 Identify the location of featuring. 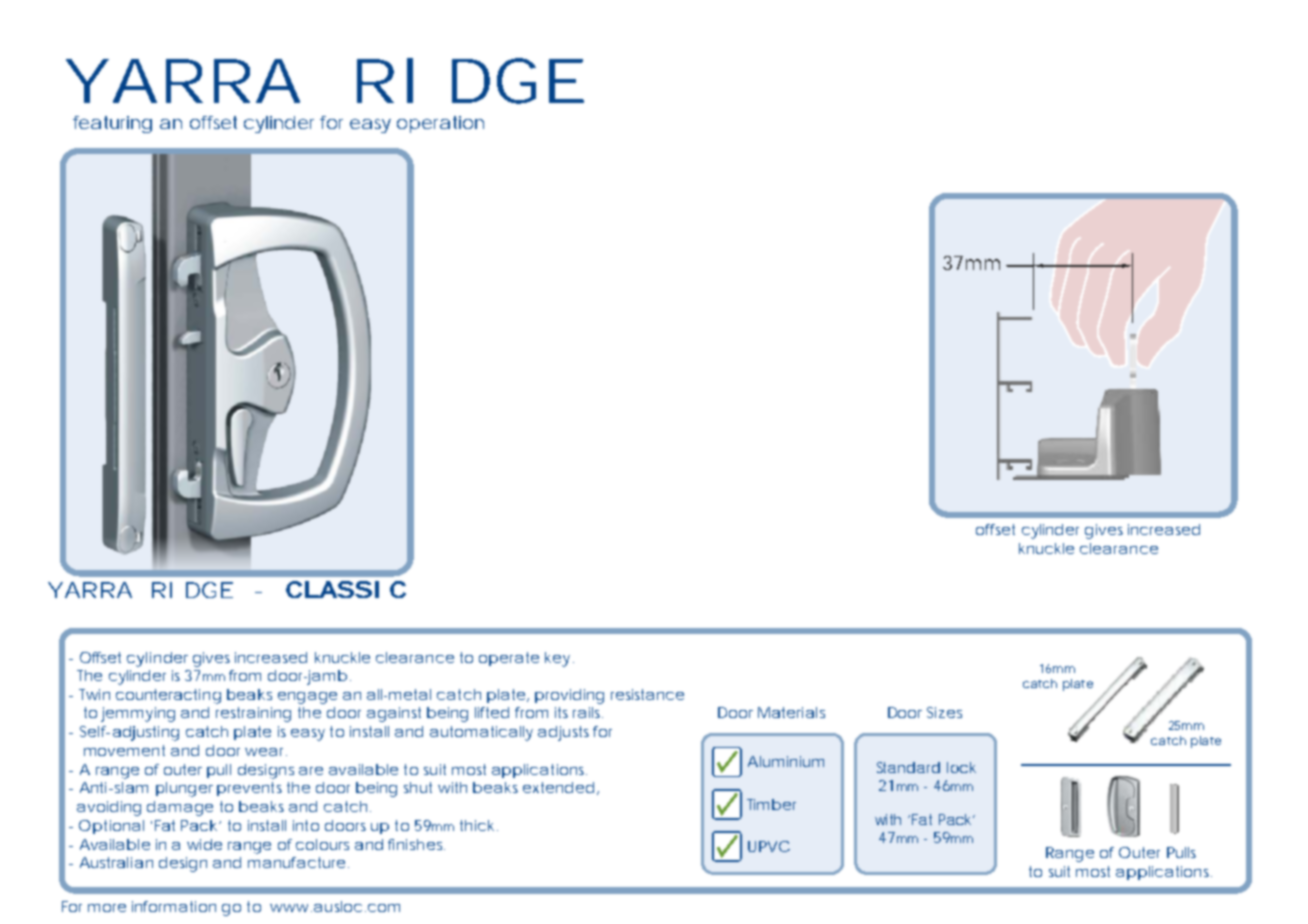
(112, 124).
